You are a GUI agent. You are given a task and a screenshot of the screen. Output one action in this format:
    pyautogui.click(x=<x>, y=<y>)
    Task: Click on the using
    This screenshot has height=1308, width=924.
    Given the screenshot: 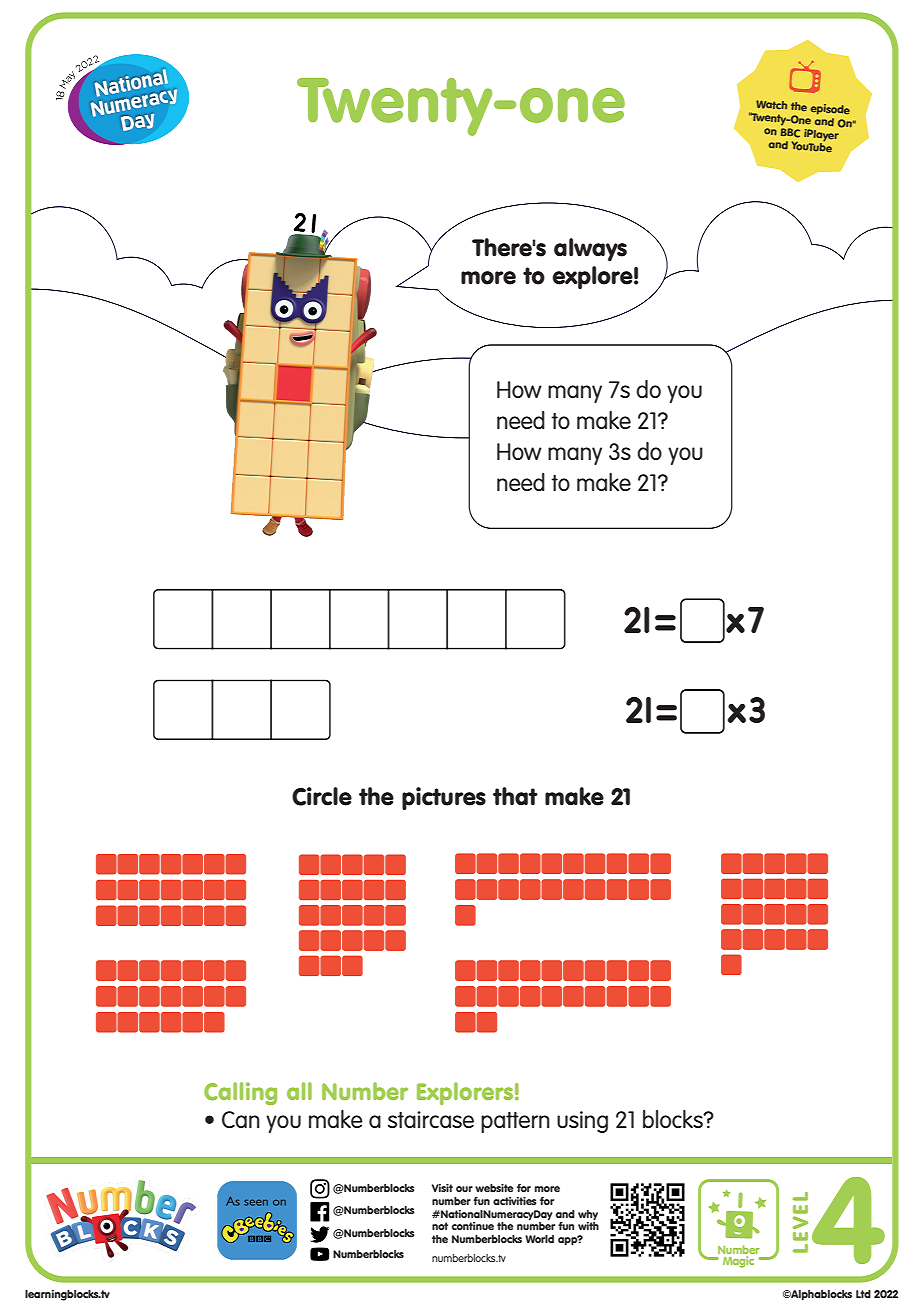 What is the action you would take?
    pyautogui.click(x=582, y=1122)
